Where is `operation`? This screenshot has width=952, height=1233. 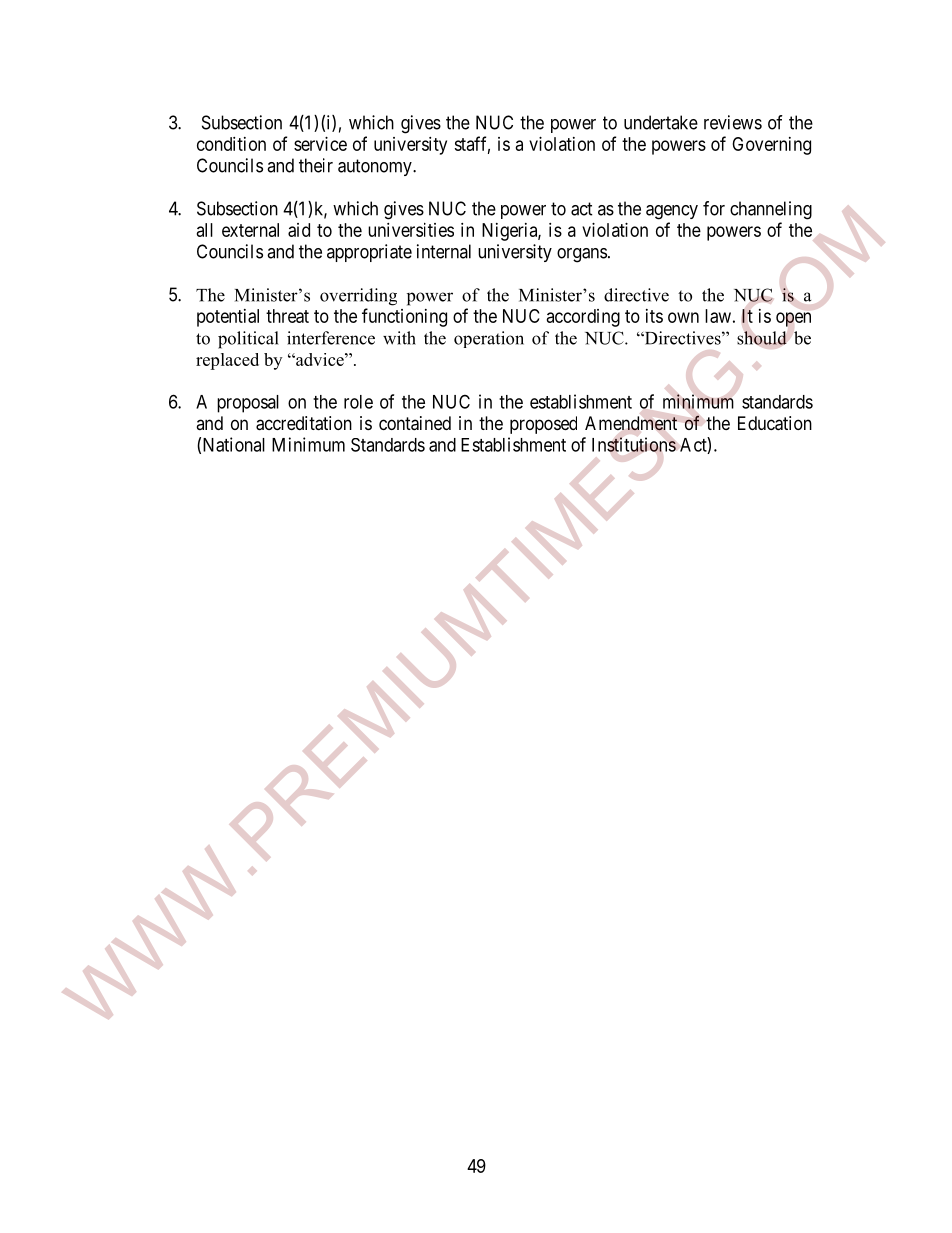
operation is located at coordinates (489, 339).
